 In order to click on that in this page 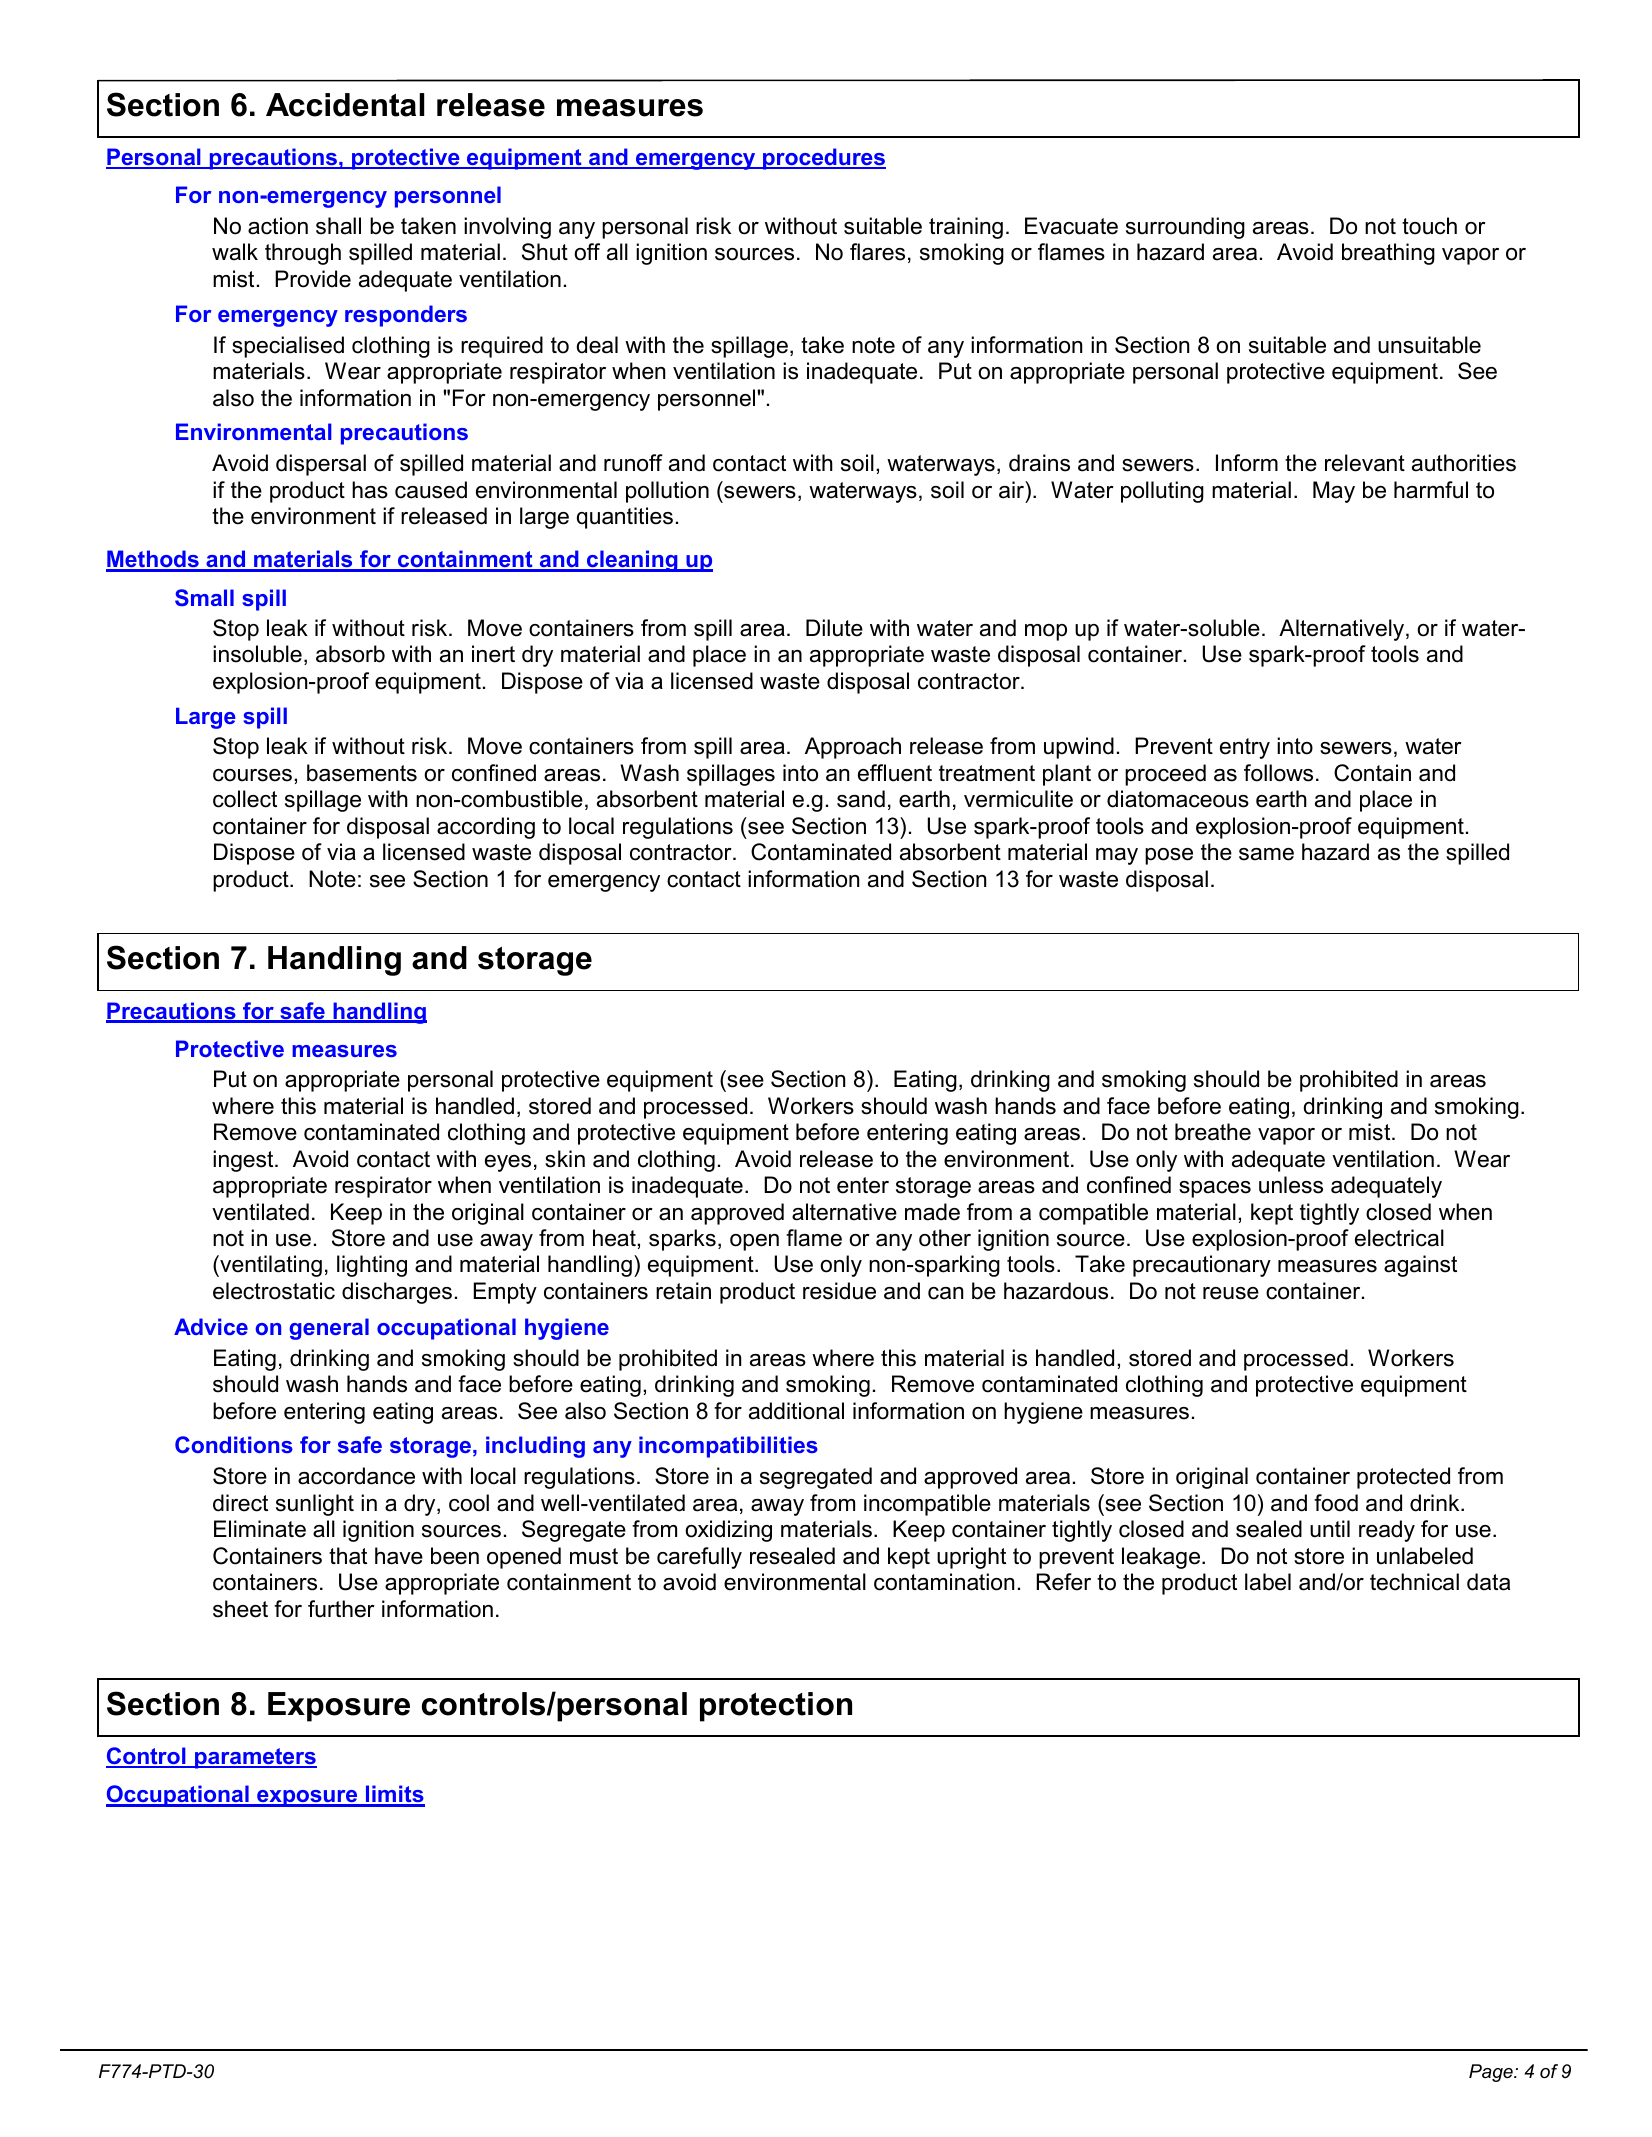, I will do `click(348, 1556)`.
